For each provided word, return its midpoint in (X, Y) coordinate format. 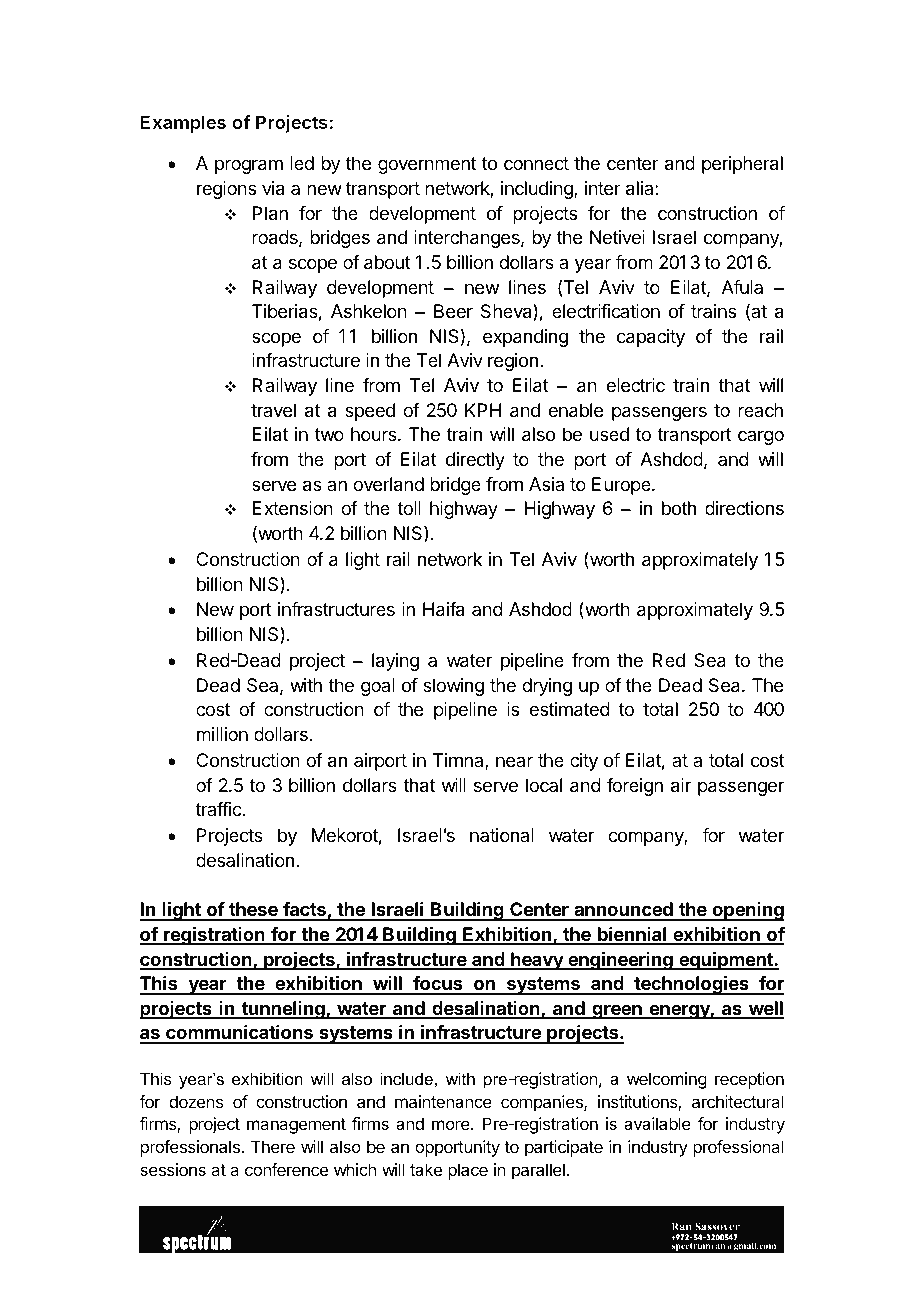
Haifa (443, 609)
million (222, 734)
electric (635, 385)
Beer (453, 311)
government (427, 165)
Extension (293, 508)
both (679, 508)
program (249, 166)
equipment (726, 961)
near (514, 761)
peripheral (742, 165)
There (273, 1146)
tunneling (283, 1010)
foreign (635, 787)
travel (273, 410)
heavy (537, 961)
